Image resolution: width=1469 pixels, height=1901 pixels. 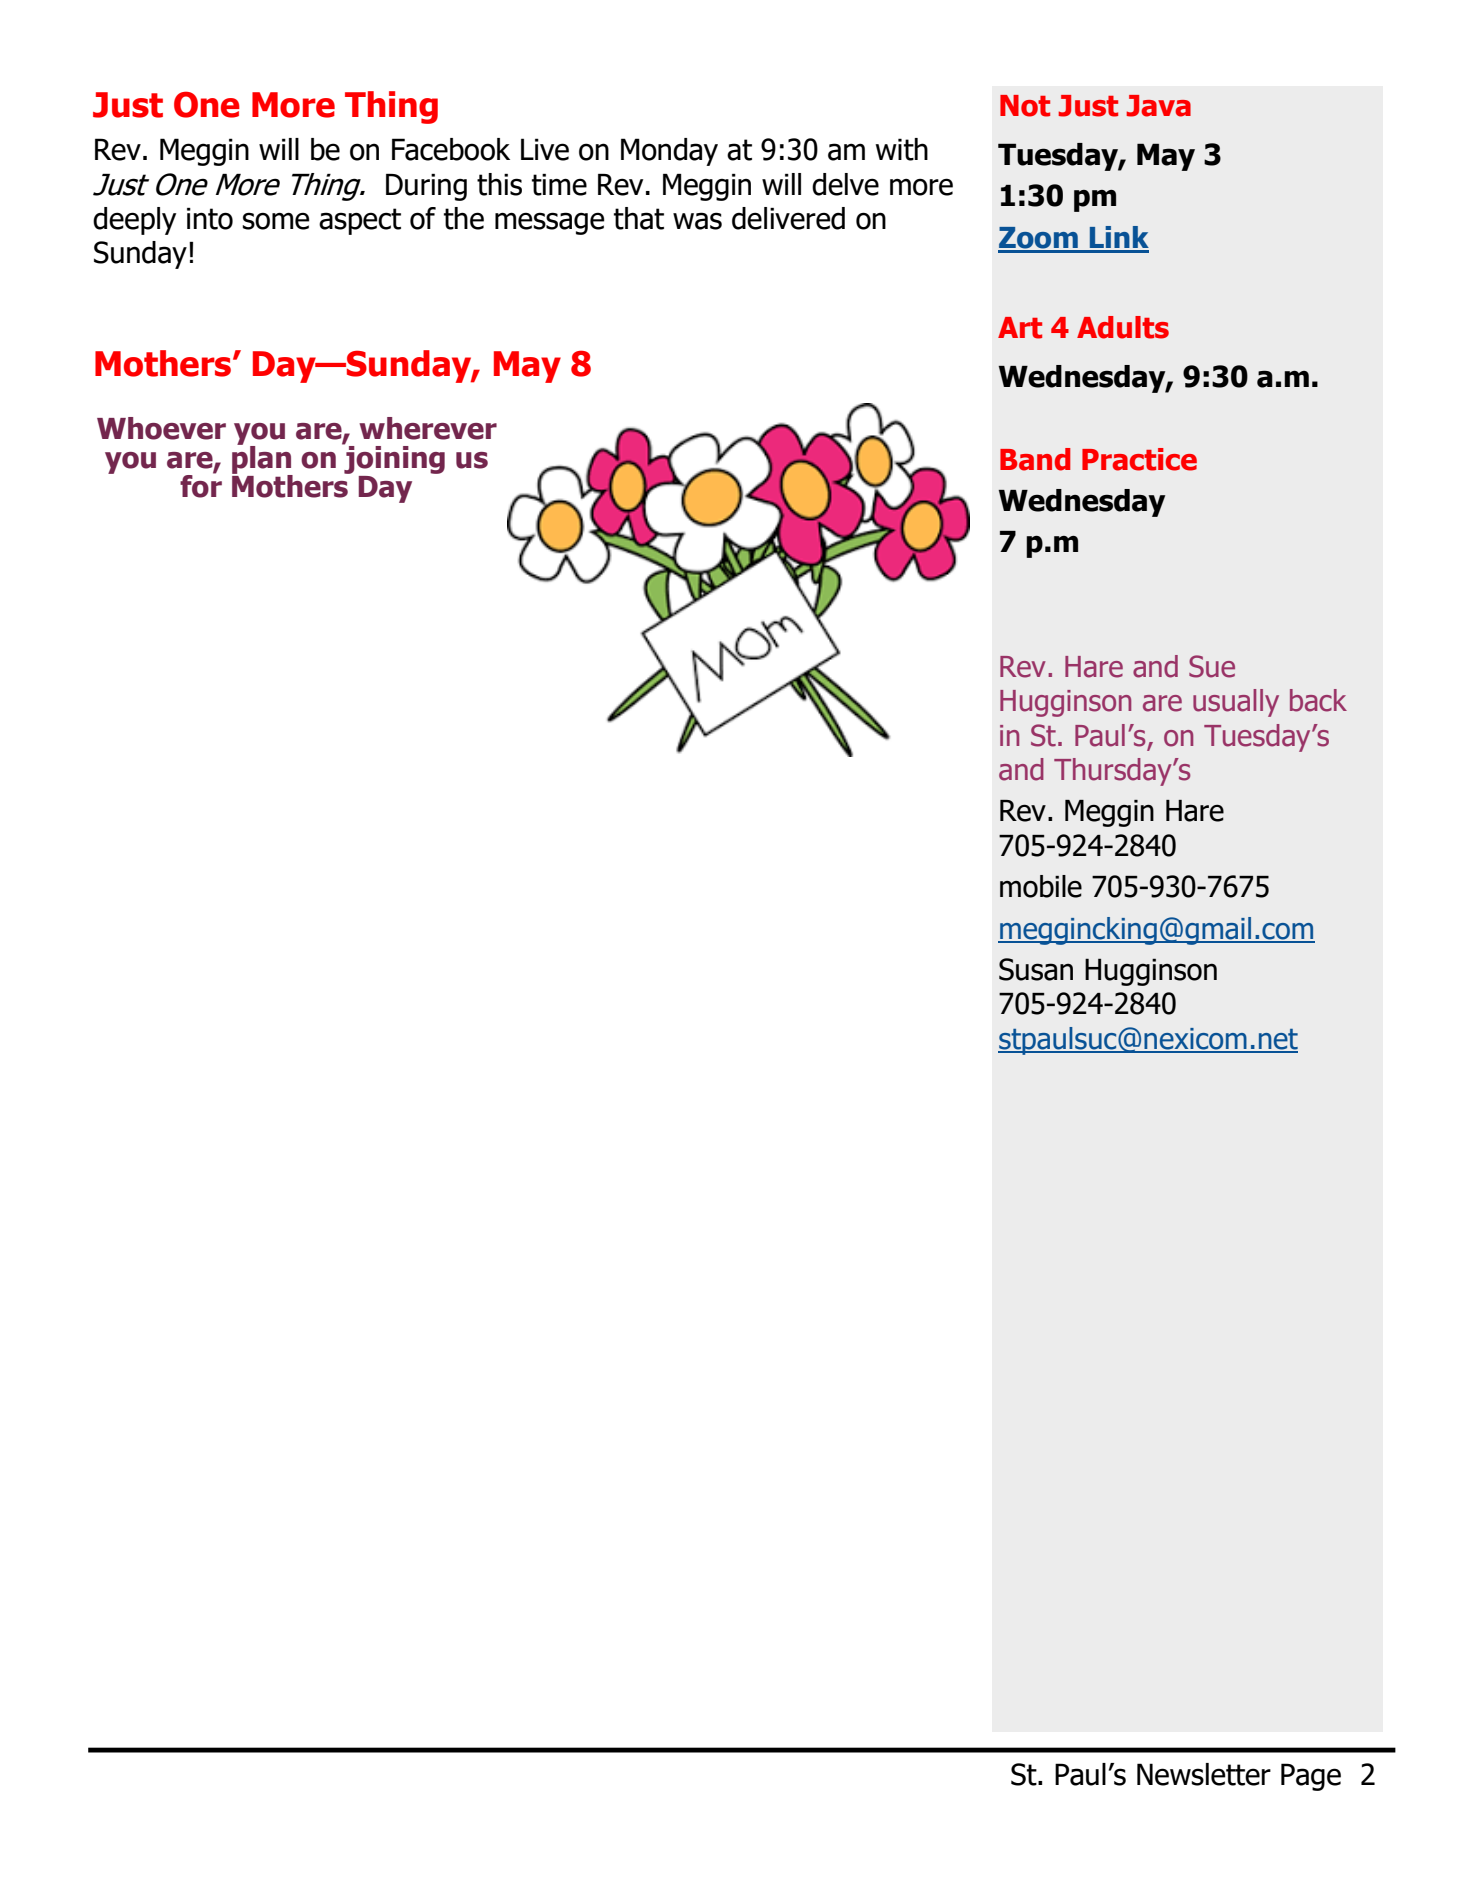 What do you see at coordinates (1158, 106) in the screenshot?
I see `Java` at bounding box center [1158, 106].
